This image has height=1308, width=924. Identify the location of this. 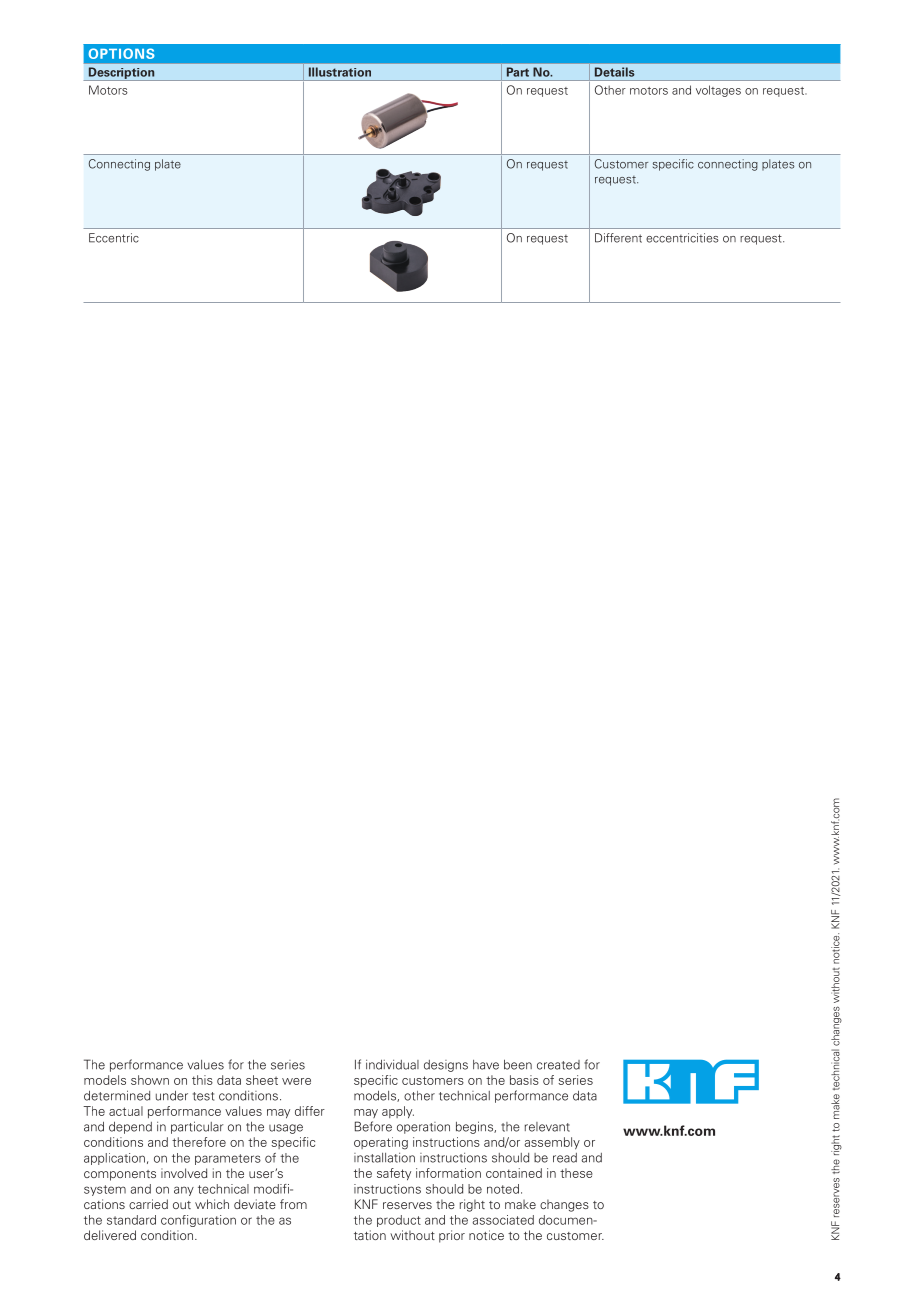
(202, 1080).
